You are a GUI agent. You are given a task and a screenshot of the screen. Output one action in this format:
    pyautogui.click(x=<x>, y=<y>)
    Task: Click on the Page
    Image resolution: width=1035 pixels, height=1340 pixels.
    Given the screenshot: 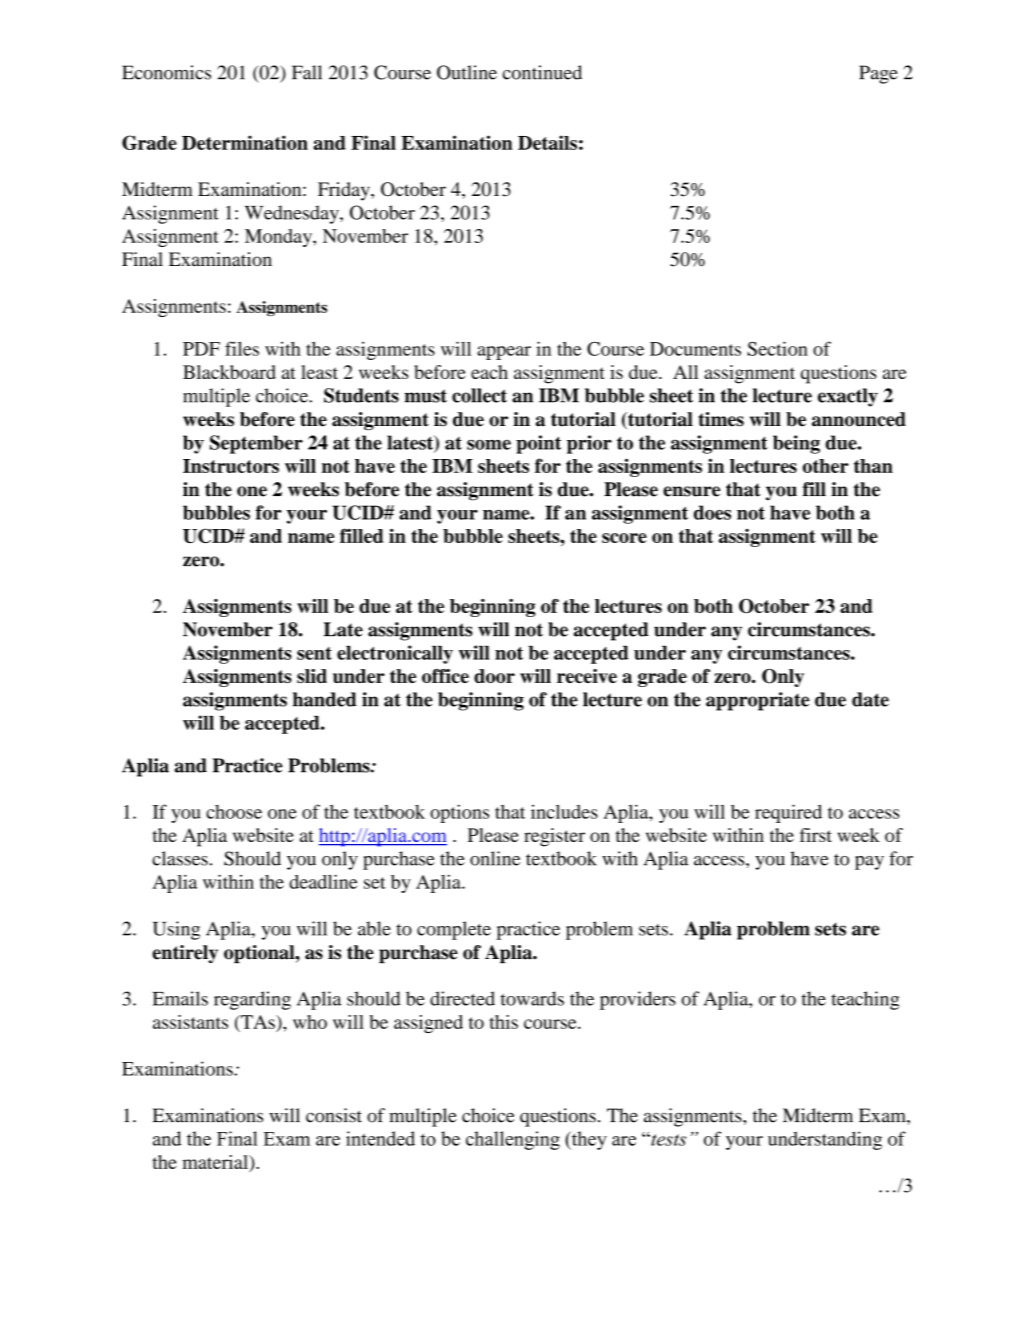 What is the action you would take?
    pyautogui.click(x=878, y=74)
